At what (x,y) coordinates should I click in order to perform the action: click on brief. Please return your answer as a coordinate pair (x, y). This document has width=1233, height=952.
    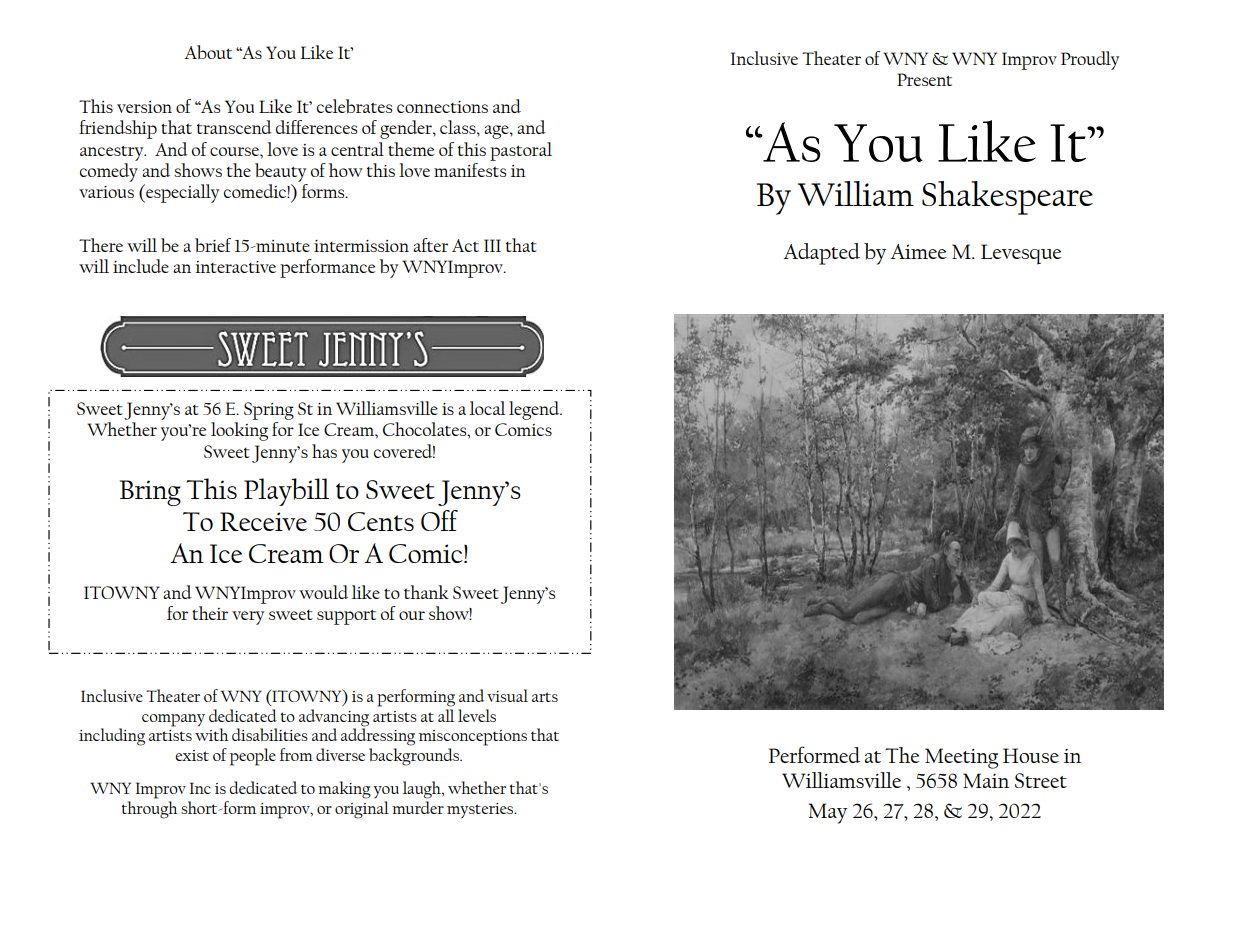
    Looking at the image, I should click on (213, 245).
